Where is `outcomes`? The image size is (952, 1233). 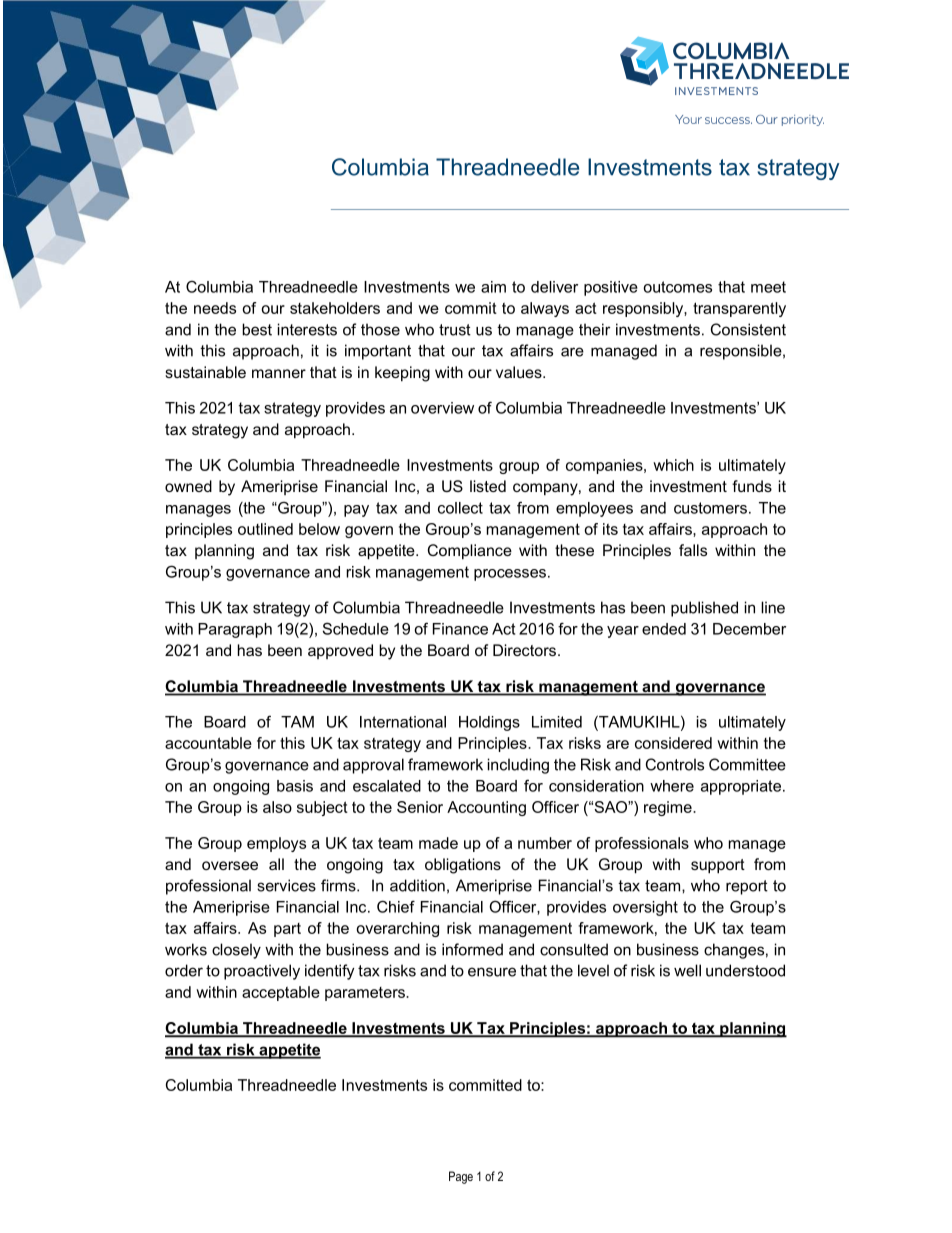
outcomes is located at coordinates (677, 287).
